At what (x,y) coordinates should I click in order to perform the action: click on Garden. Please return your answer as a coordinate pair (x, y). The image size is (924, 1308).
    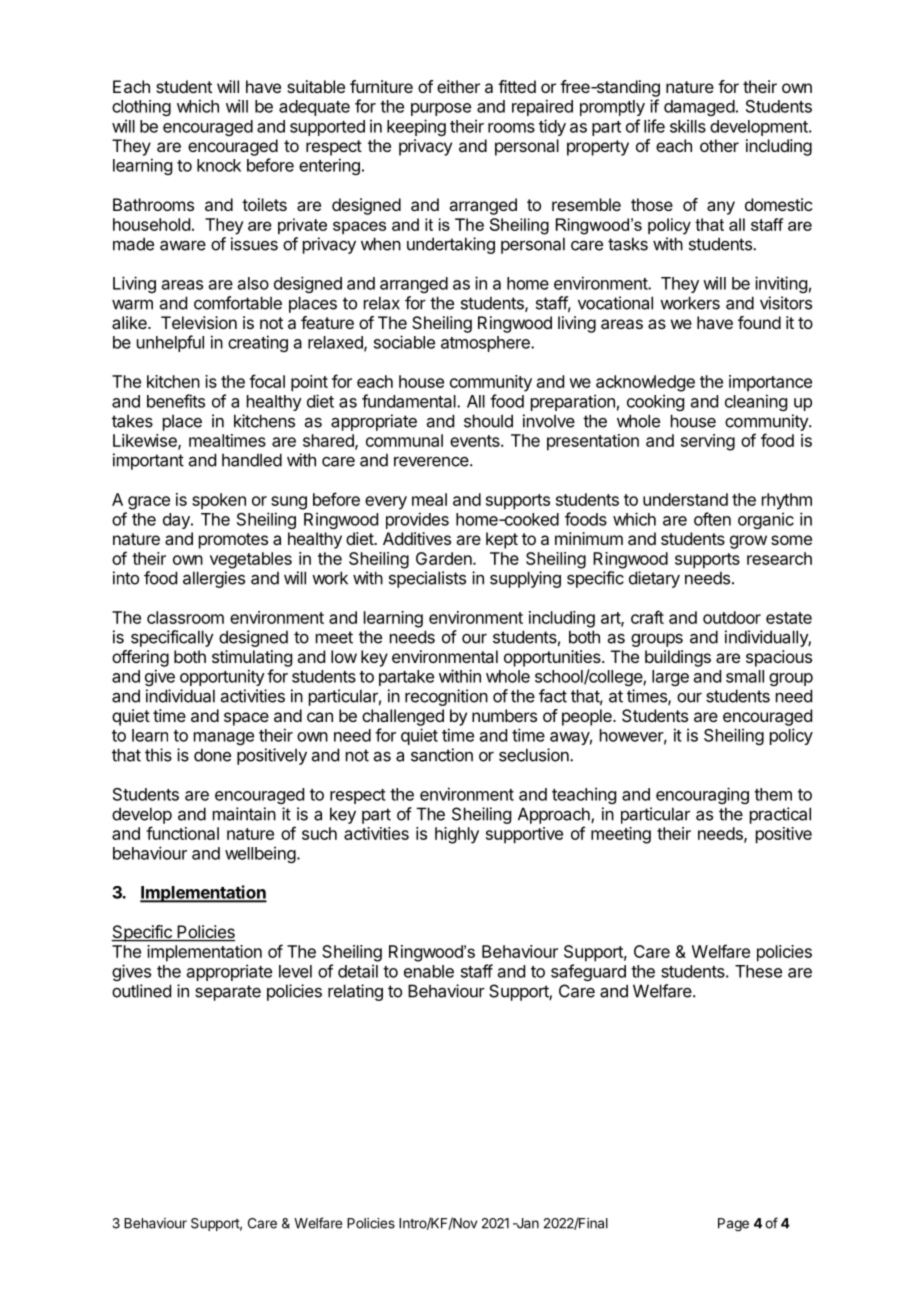
    Looking at the image, I should click on (445, 558).
